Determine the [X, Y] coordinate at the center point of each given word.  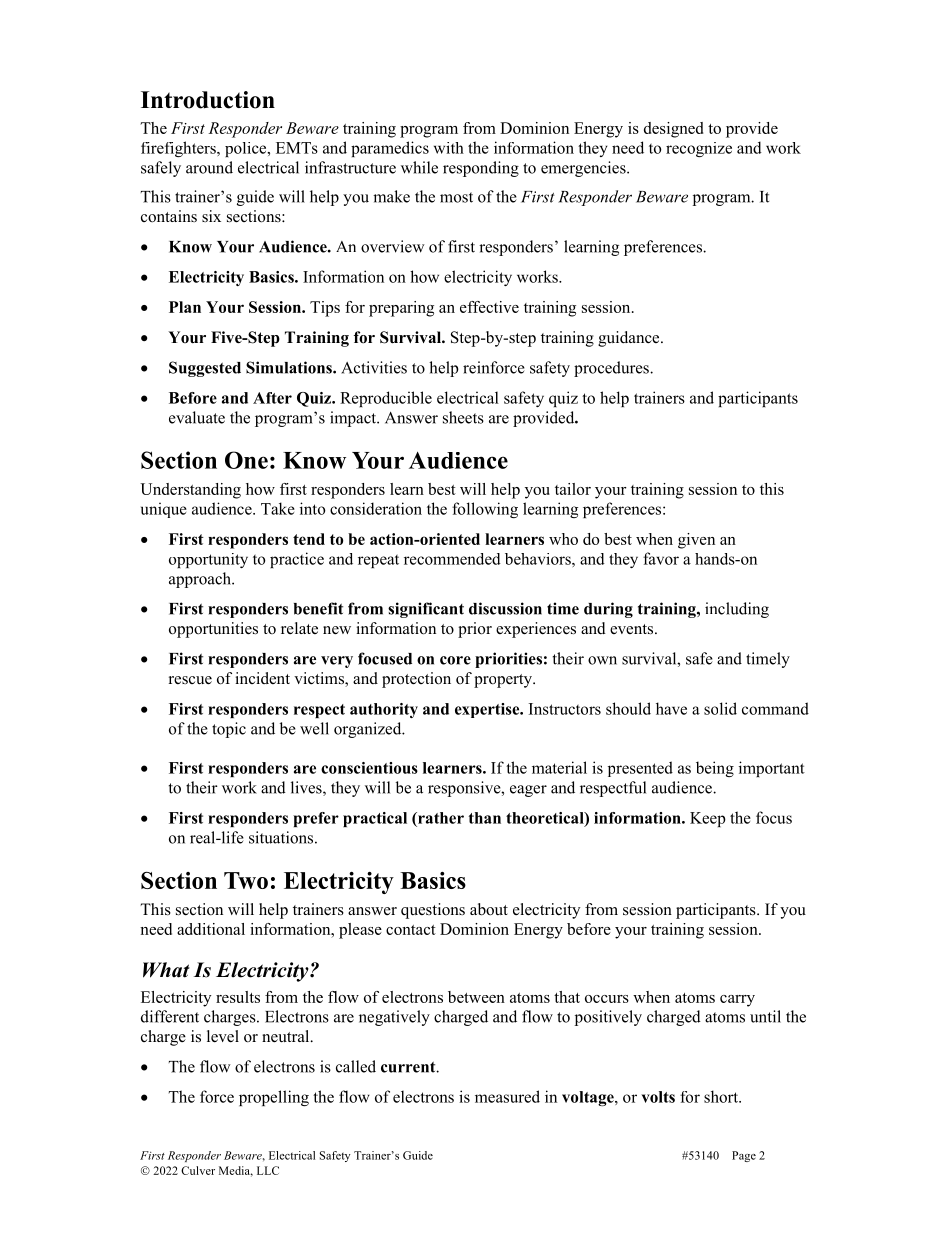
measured [507, 1096]
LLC [268, 1170]
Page [744, 1156]
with [449, 148]
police [247, 149]
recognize [699, 149]
